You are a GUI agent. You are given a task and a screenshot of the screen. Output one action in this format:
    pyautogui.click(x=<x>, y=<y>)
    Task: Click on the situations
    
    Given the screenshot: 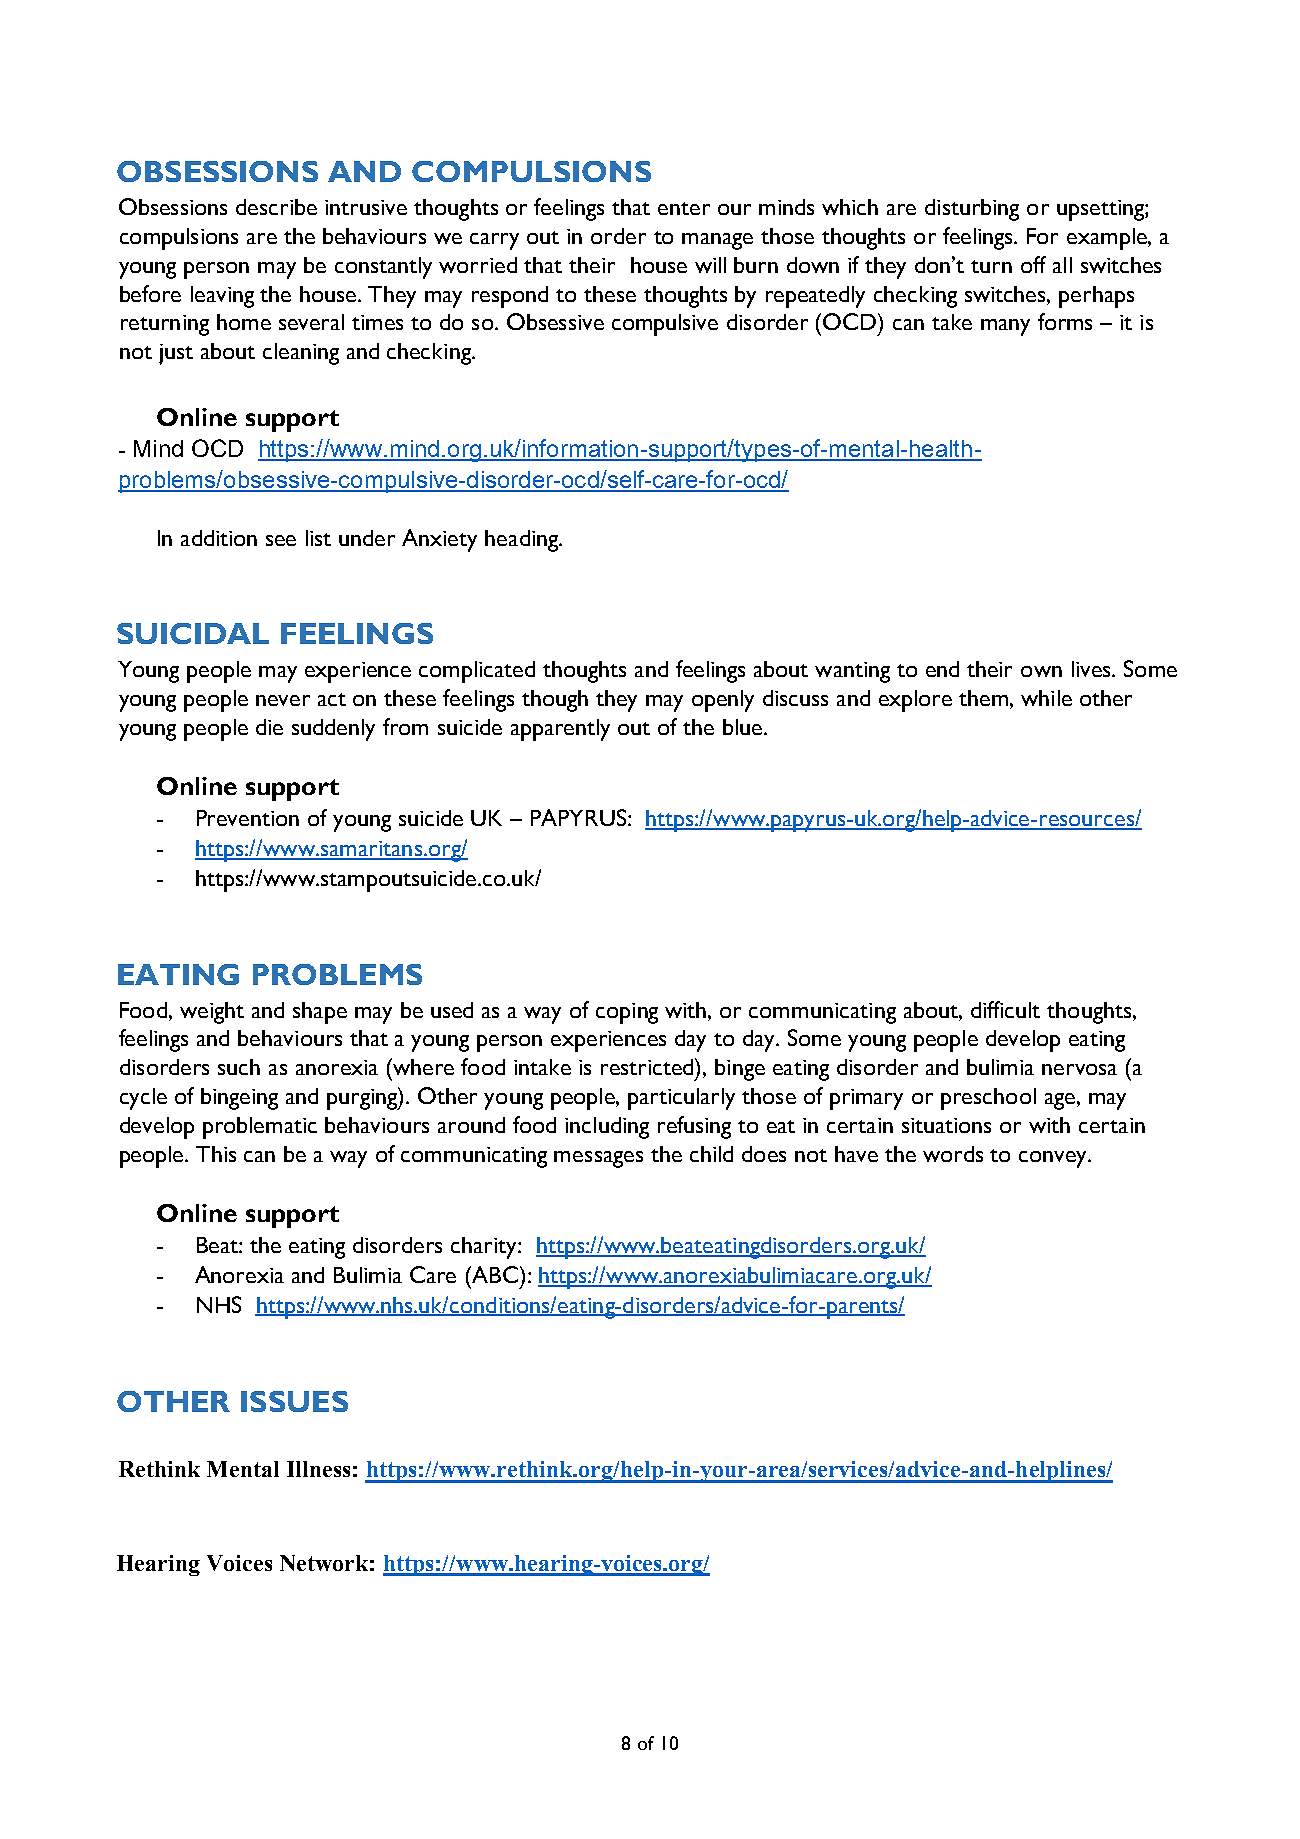 What is the action you would take?
    pyautogui.click(x=946, y=1125)
